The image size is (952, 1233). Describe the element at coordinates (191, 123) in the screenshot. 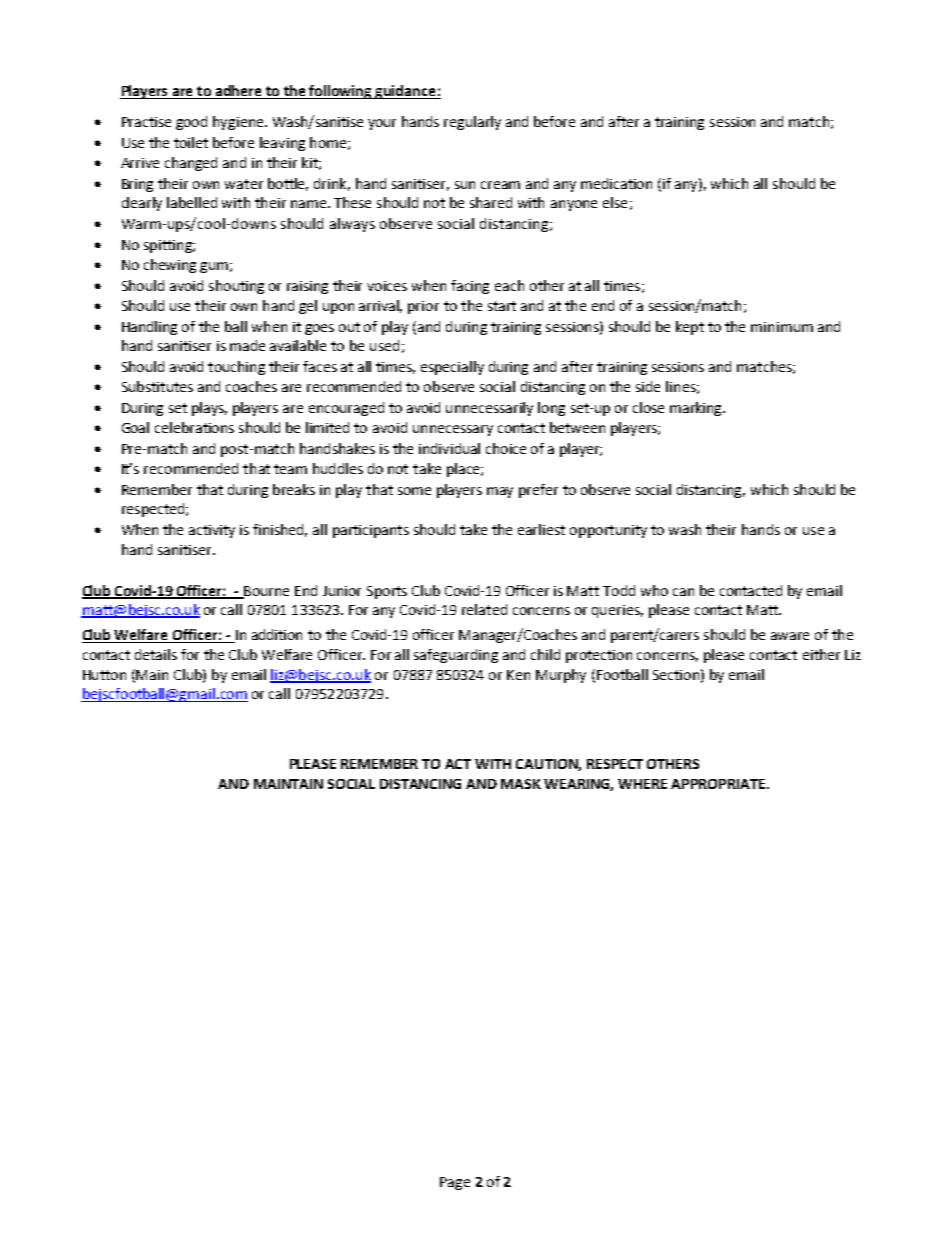

I see `good` at that location.
